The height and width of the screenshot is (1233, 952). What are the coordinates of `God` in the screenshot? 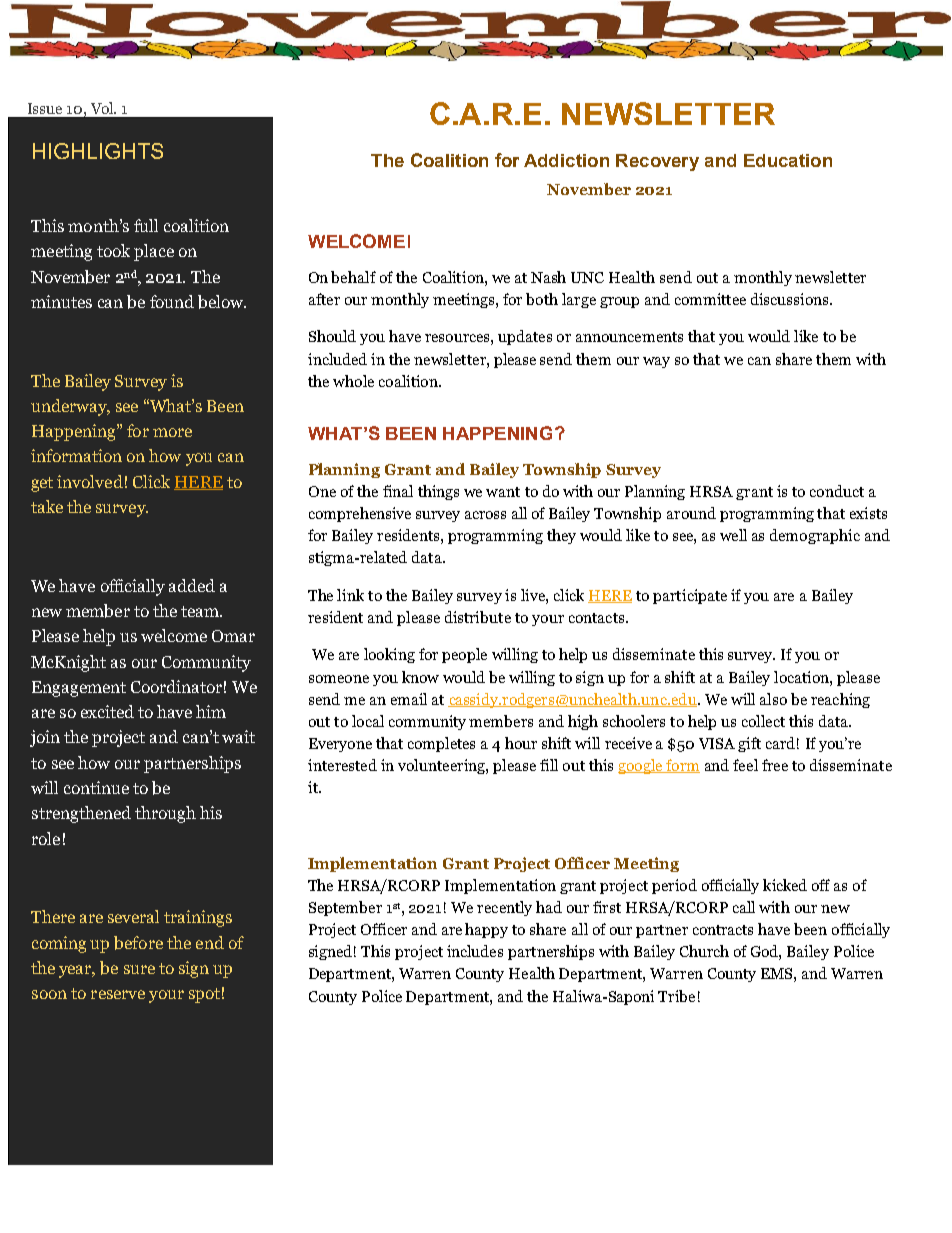 It's located at (766, 952).
